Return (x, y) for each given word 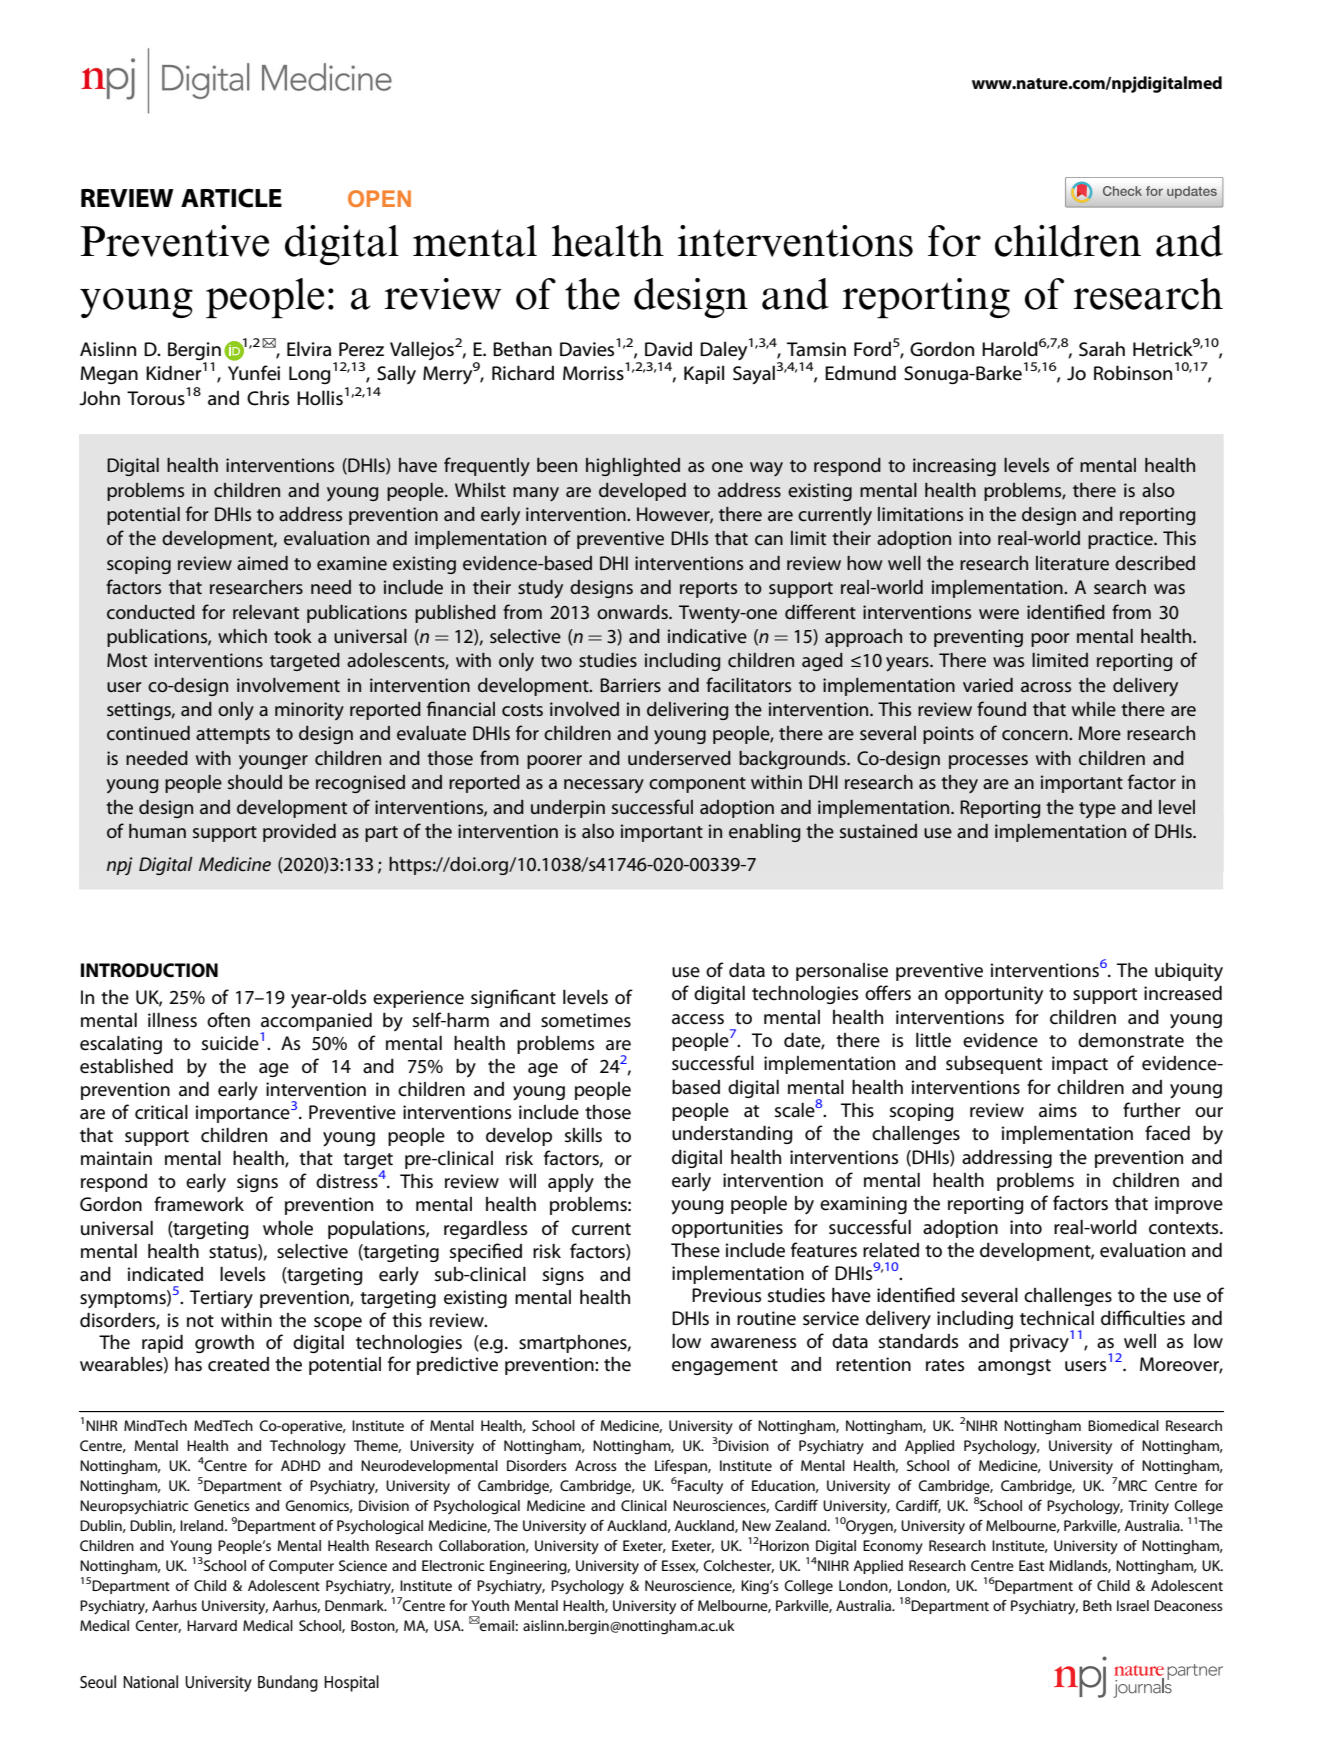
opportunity (994, 995)
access (698, 1019)
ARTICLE (231, 198)
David (668, 349)
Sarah (1102, 349)
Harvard (212, 1625)
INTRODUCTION (149, 970)
